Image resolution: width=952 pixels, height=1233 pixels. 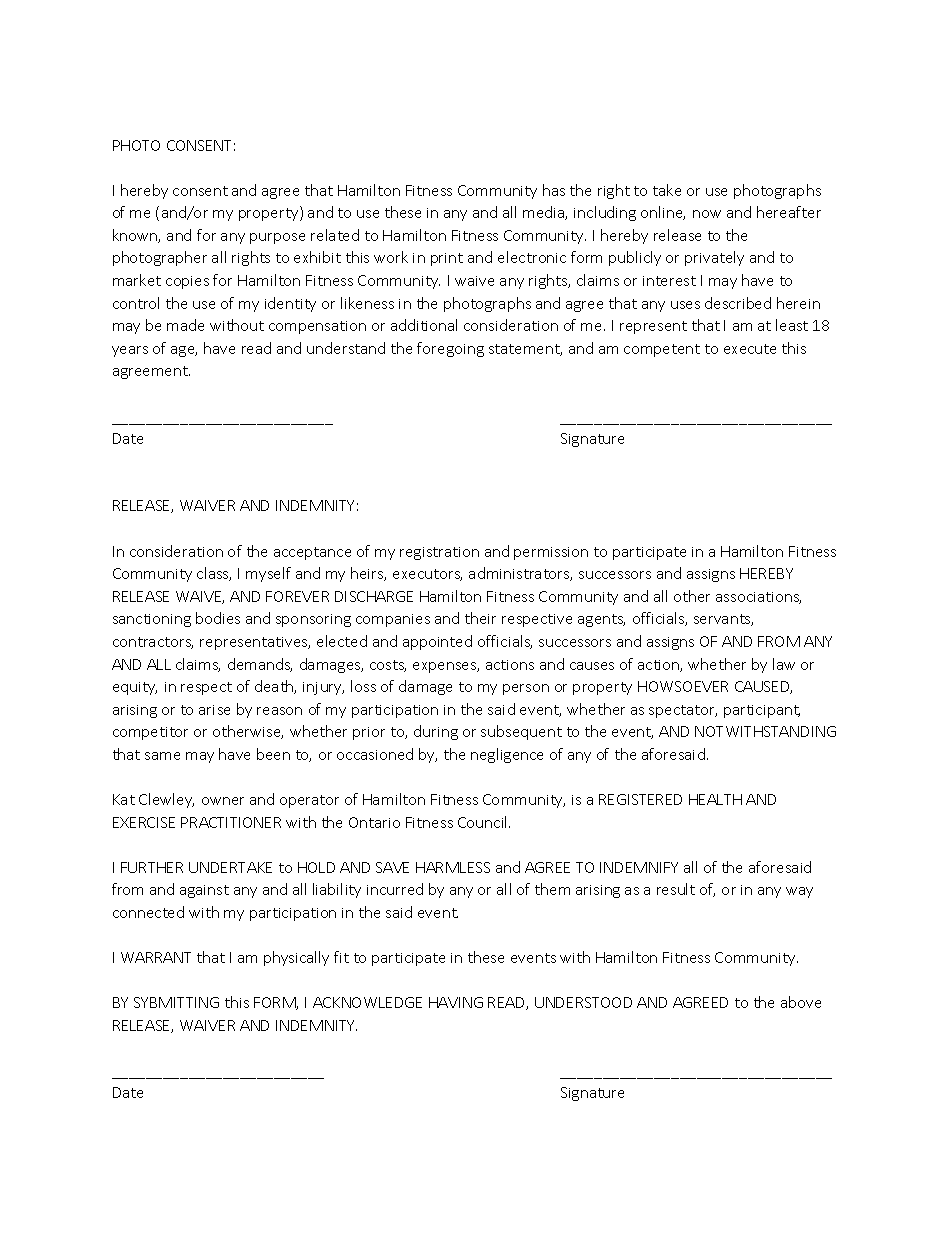 What do you see at coordinates (260, 665) in the screenshot?
I see `demands` at bounding box center [260, 665].
